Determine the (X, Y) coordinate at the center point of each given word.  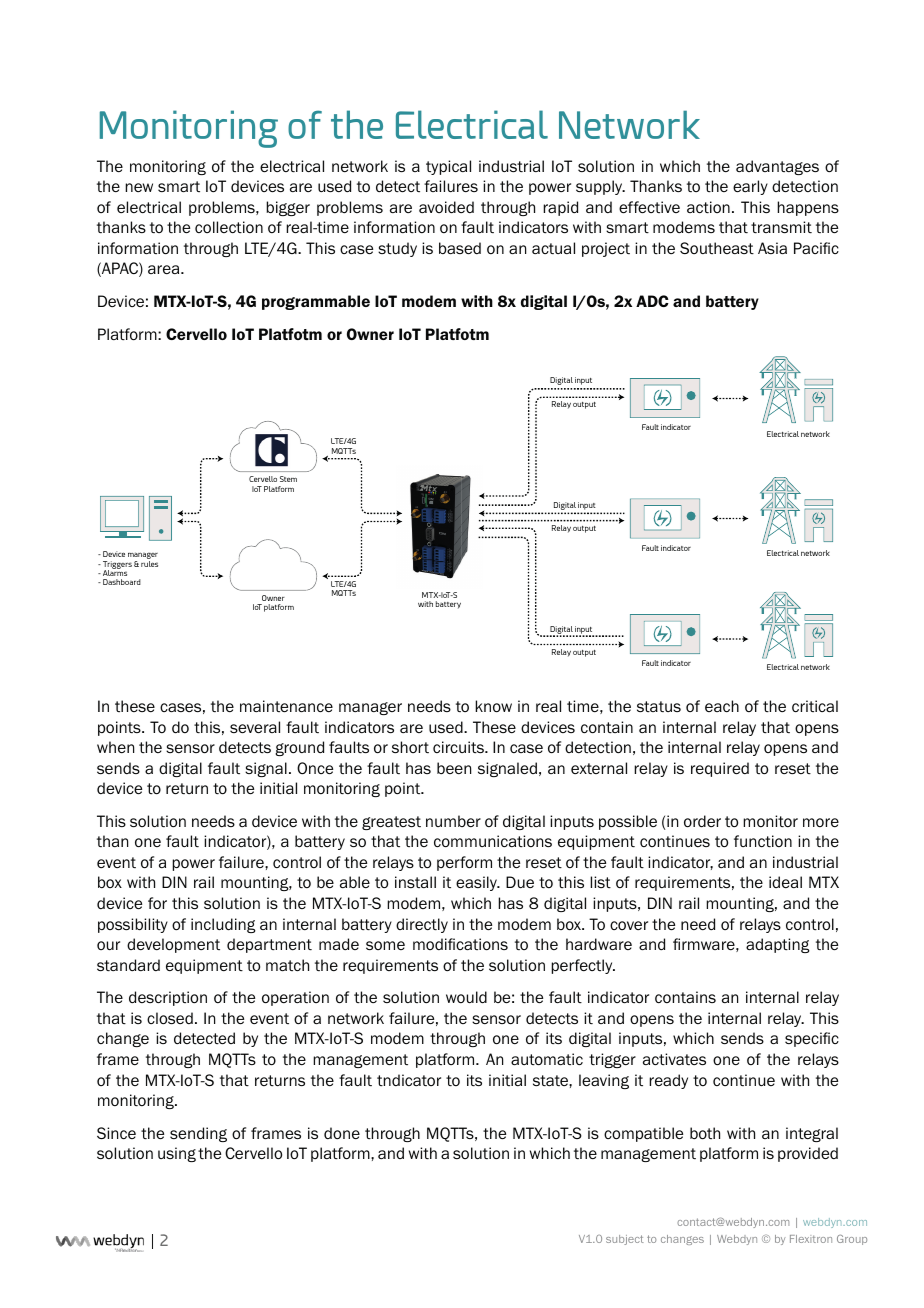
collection (229, 227)
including (223, 925)
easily (477, 883)
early (750, 187)
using (177, 1154)
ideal (785, 882)
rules (149, 564)
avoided (446, 207)
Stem (288, 479)
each (722, 706)
